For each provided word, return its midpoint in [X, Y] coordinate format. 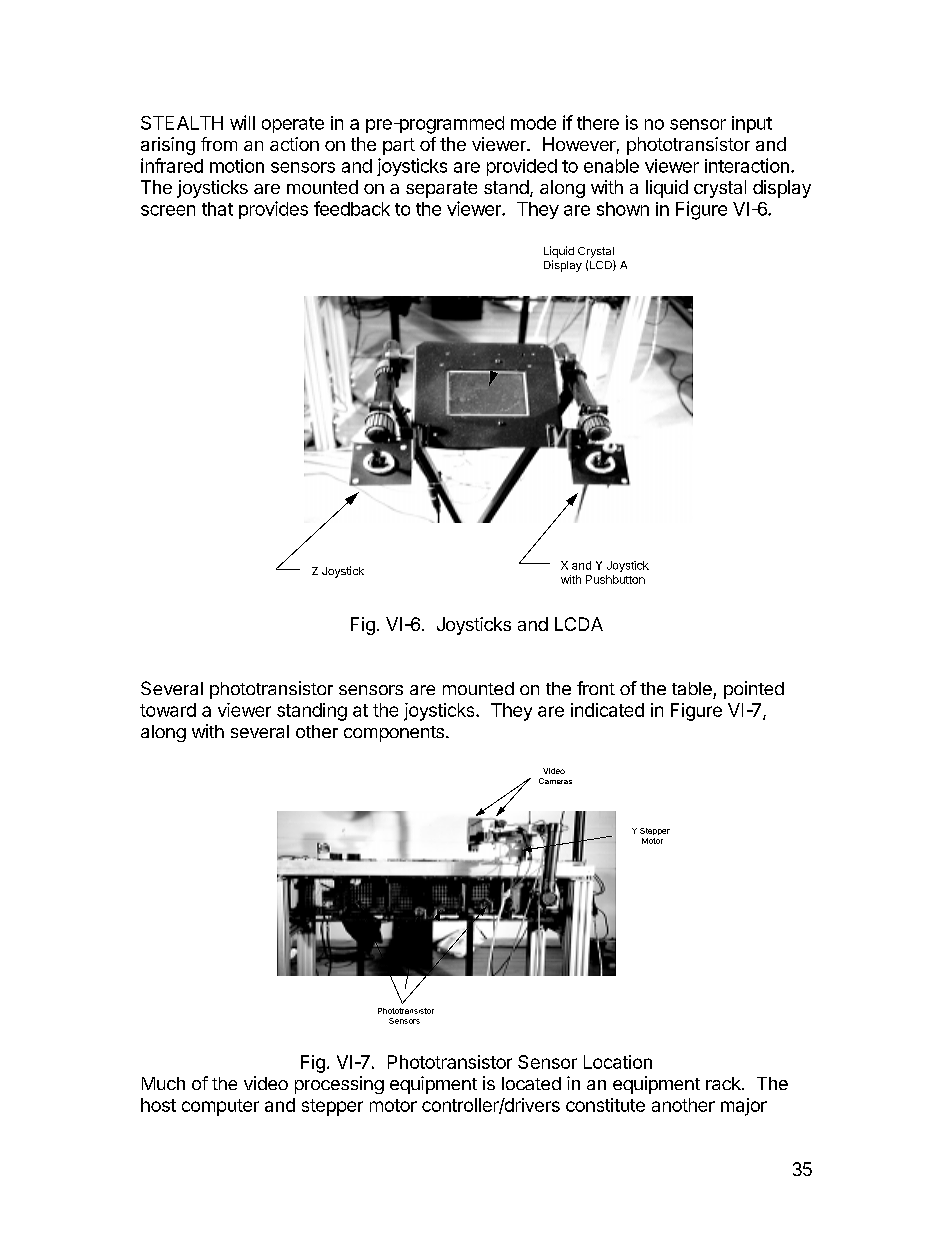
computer [220, 1107]
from [219, 144]
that [217, 209]
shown [623, 209]
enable [611, 166]
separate [441, 189]
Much [163, 1083]
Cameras [555, 781]
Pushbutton [615, 579]
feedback [352, 208]
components [394, 734]
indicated [607, 710]
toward [168, 710]
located [531, 1083]
